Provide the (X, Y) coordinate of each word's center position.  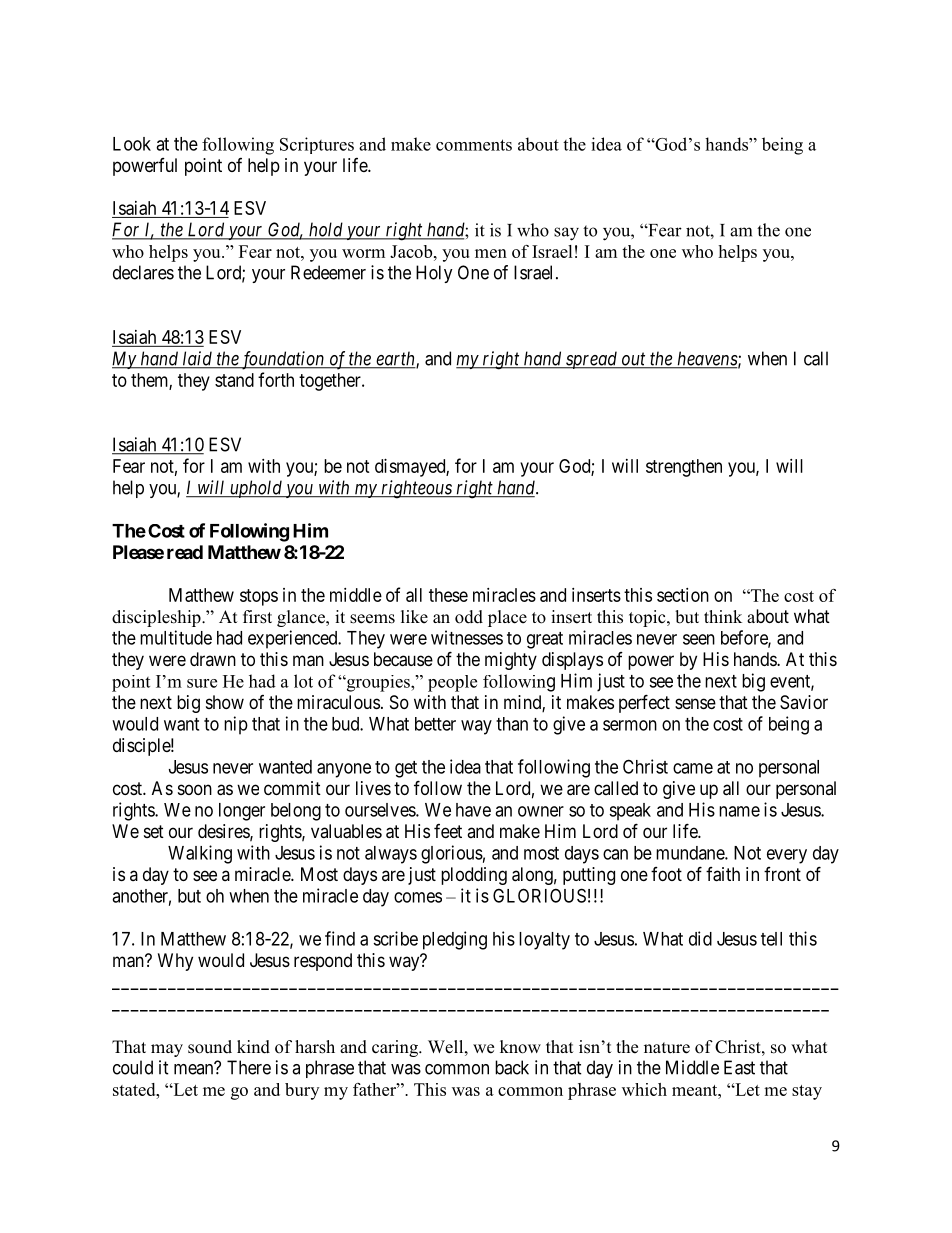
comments (474, 145)
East (739, 1067)
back (512, 1067)
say (566, 234)
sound (210, 1047)
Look (132, 144)
